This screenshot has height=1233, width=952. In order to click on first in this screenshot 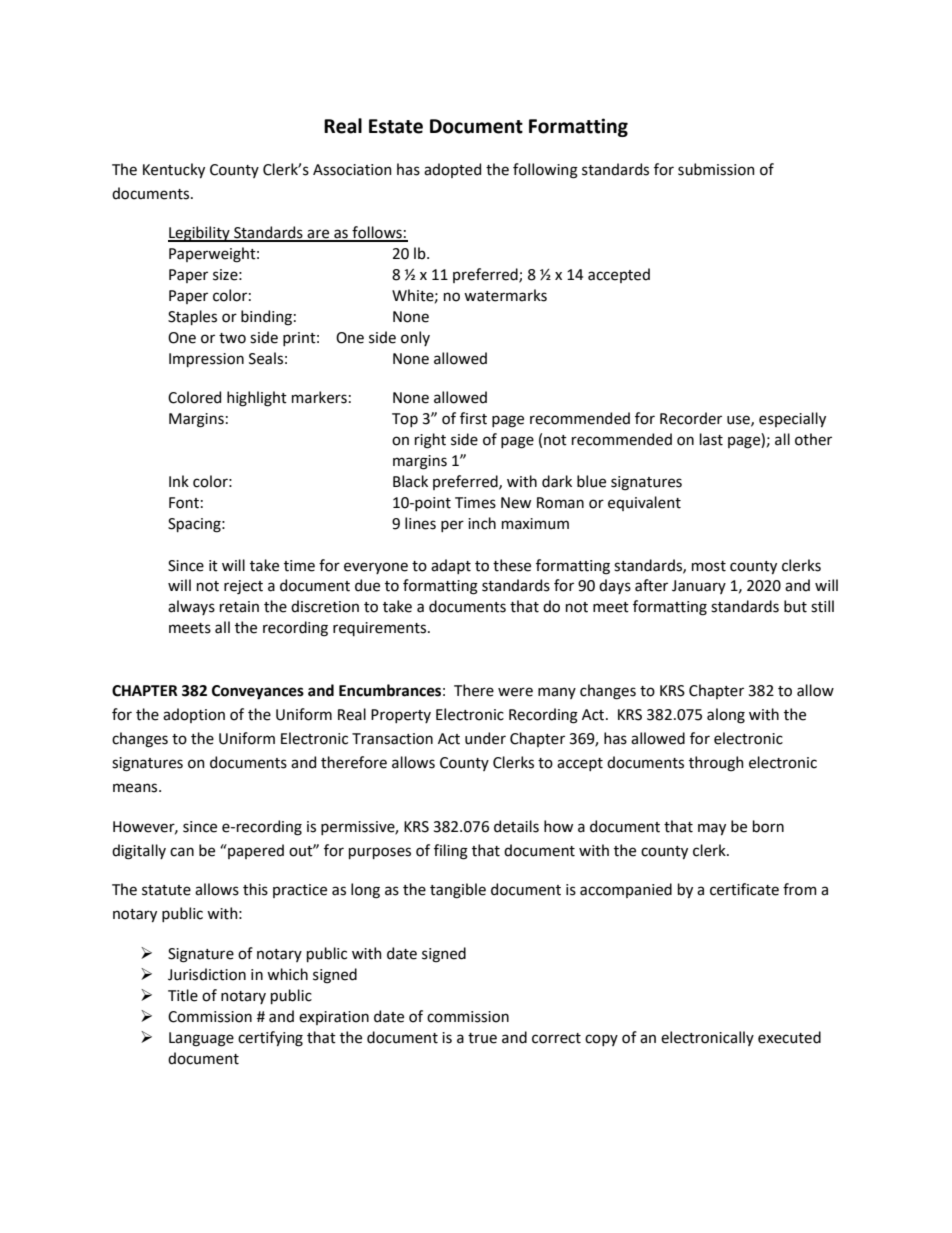, I will do `click(473, 418)`.
